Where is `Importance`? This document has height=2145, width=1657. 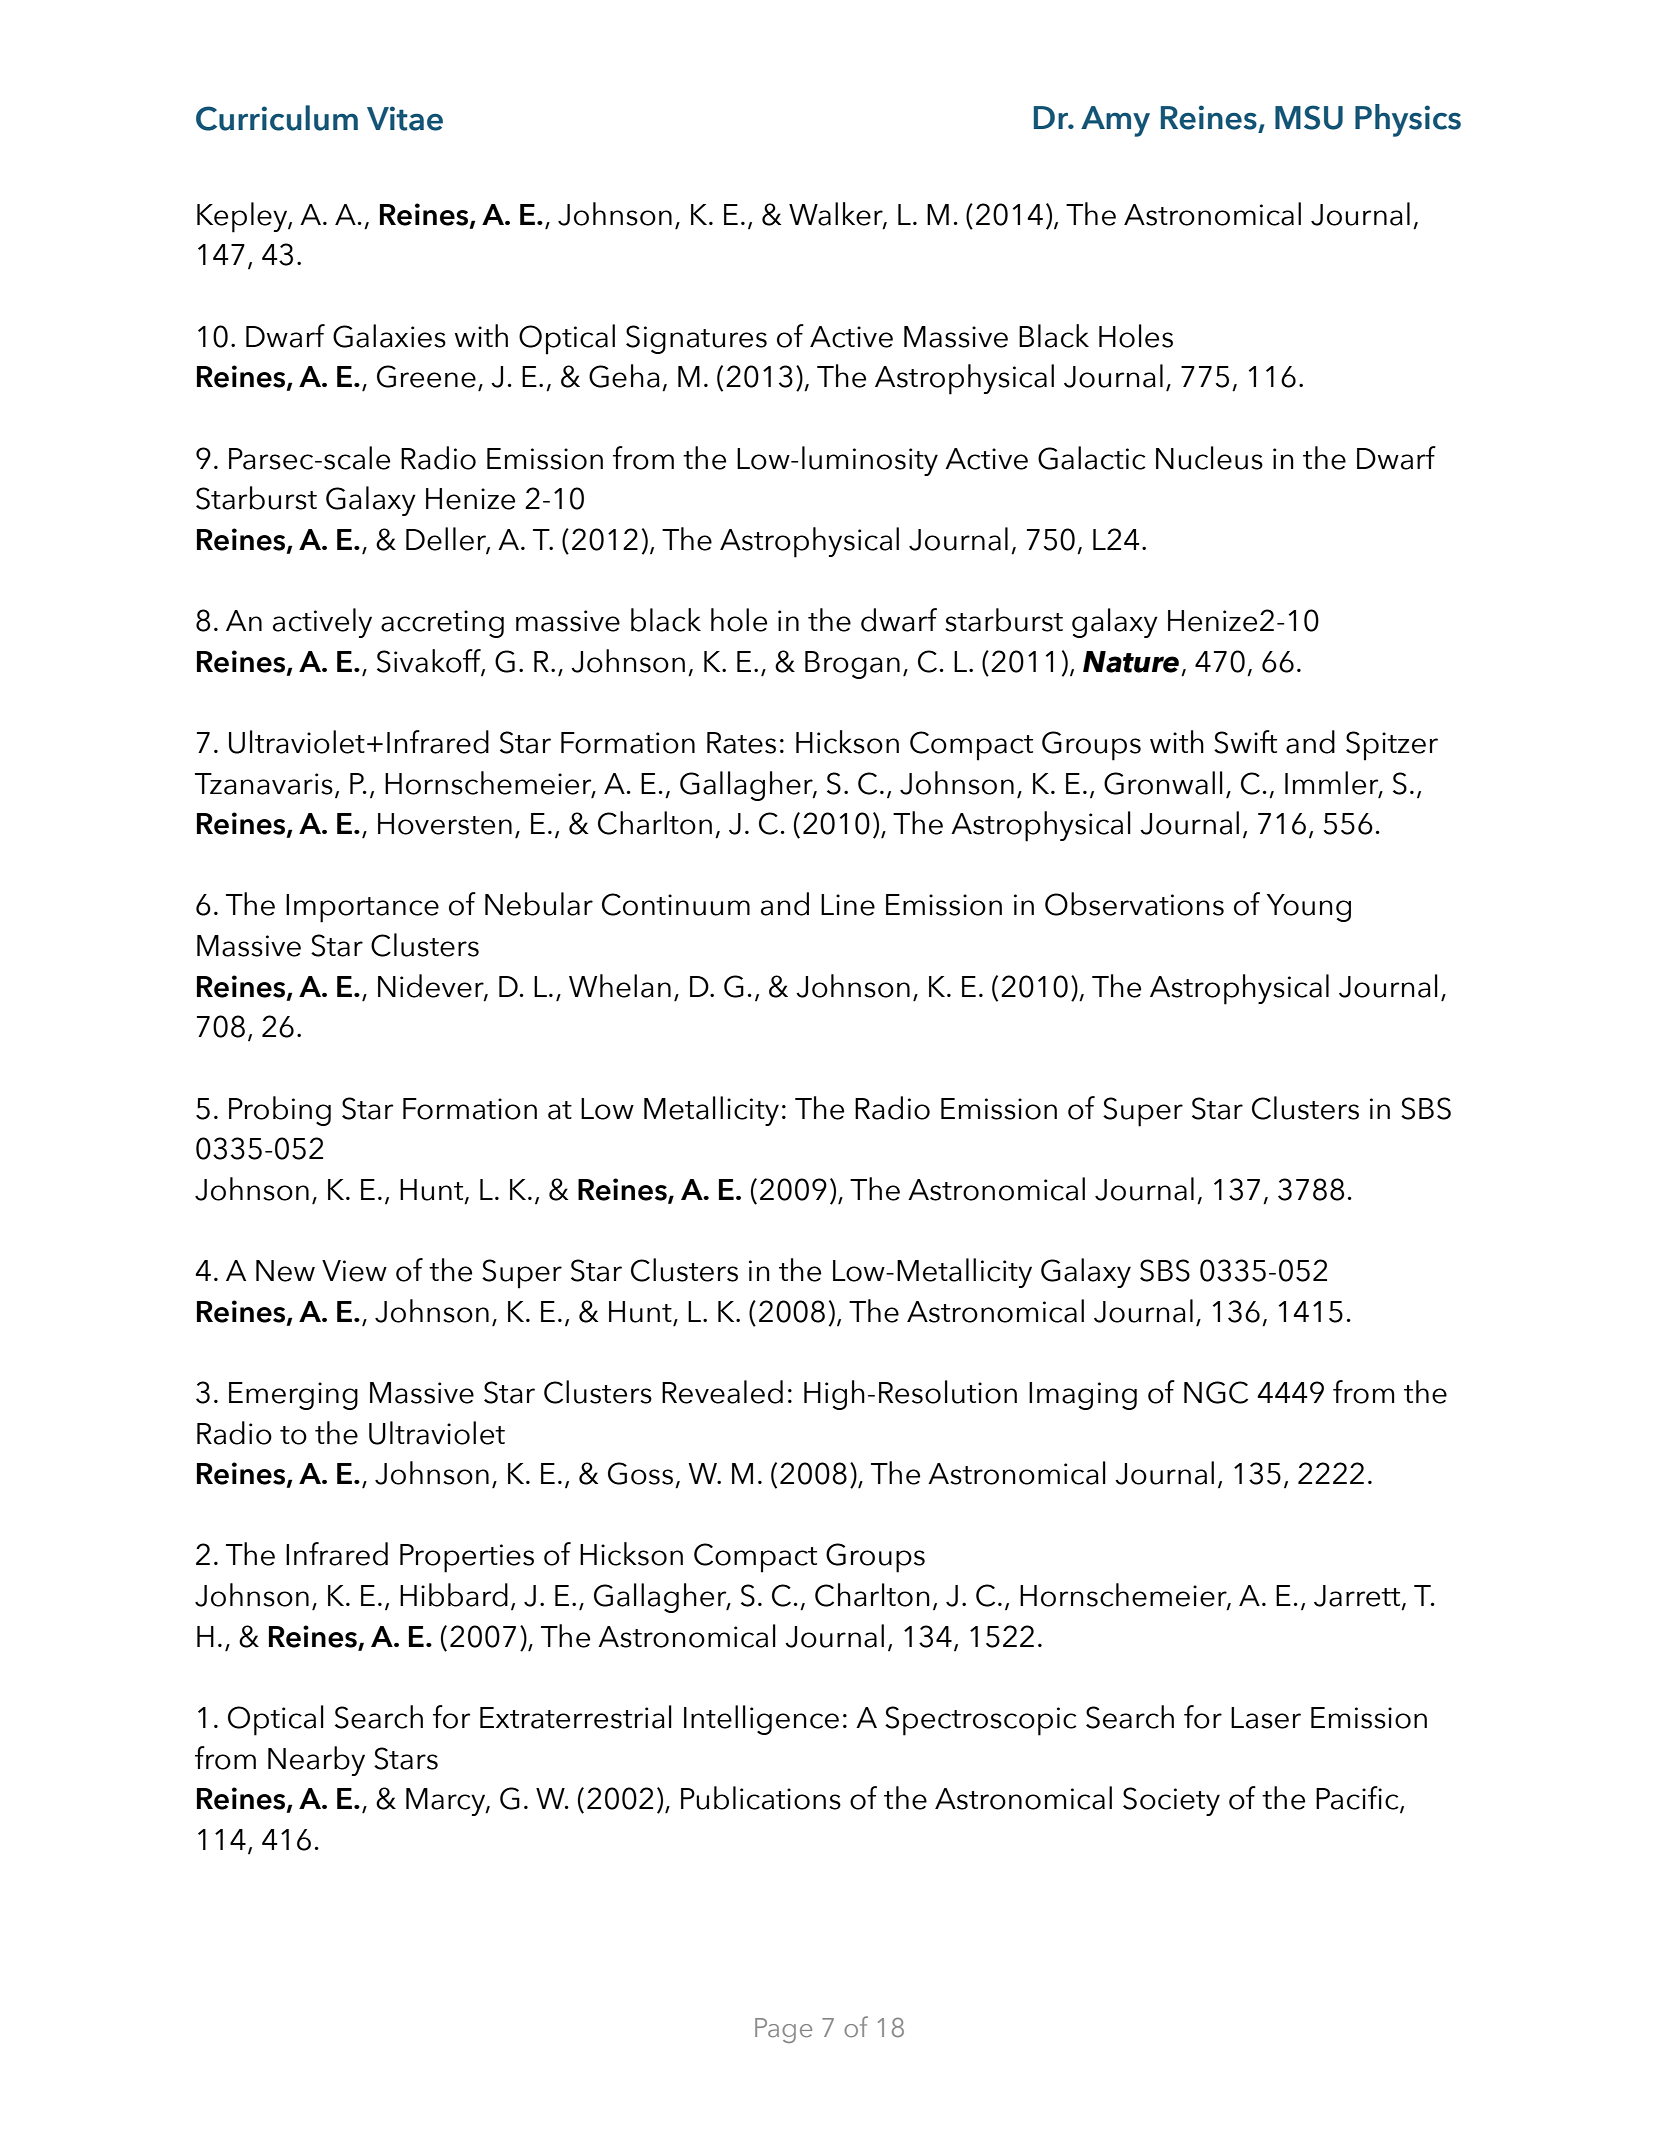
Importance is located at coordinates (362, 908).
